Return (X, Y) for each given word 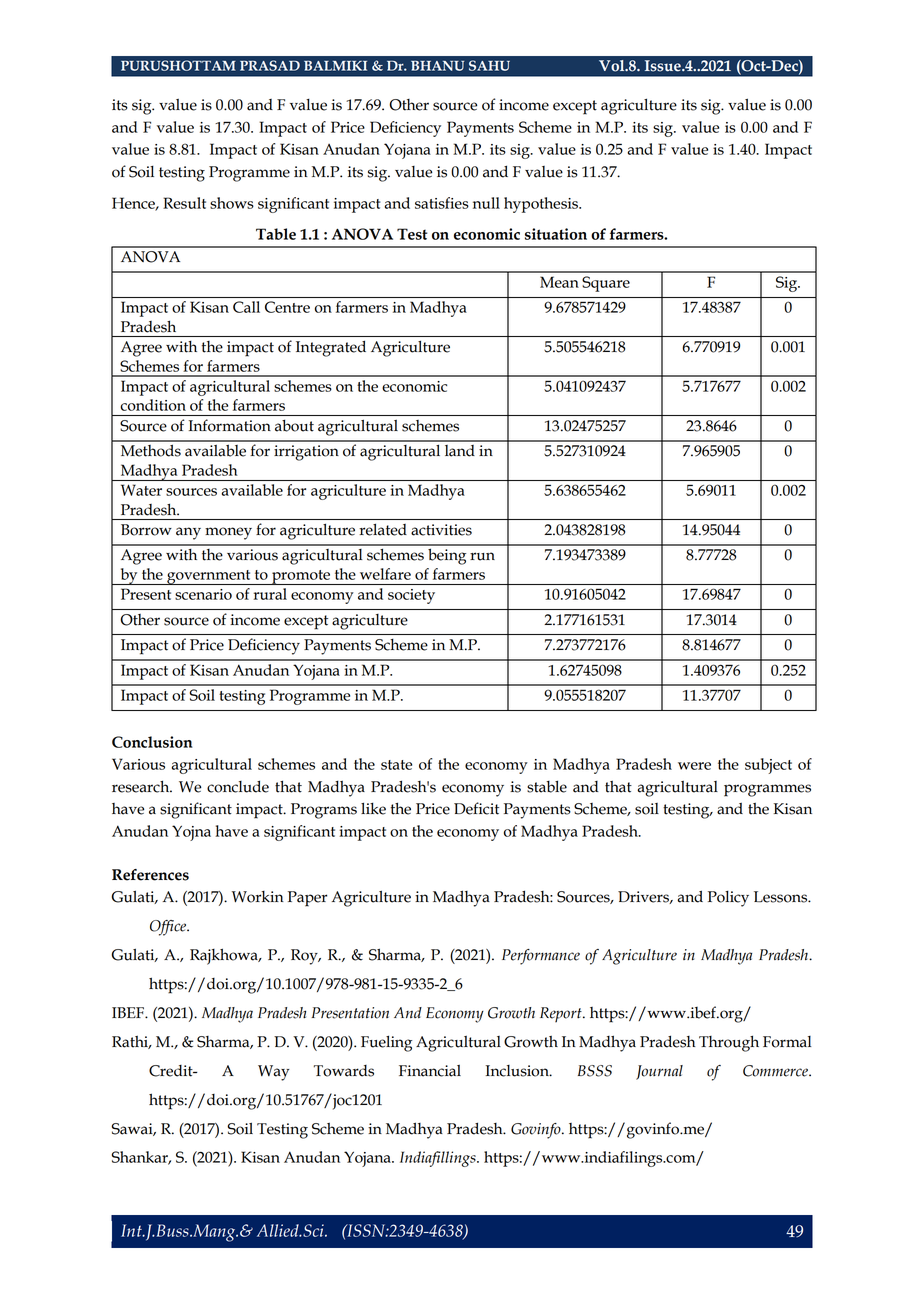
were (694, 766)
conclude (238, 786)
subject (768, 766)
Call (246, 307)
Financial (430, 1071)
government (209, 577)
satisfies (442, 203)
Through (729, 1043)
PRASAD (270, 65)
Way (274, 1073)
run (482, 556)
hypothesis (542, 205)
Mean (559, 282)
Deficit (476, 808)
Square (606, 284)
